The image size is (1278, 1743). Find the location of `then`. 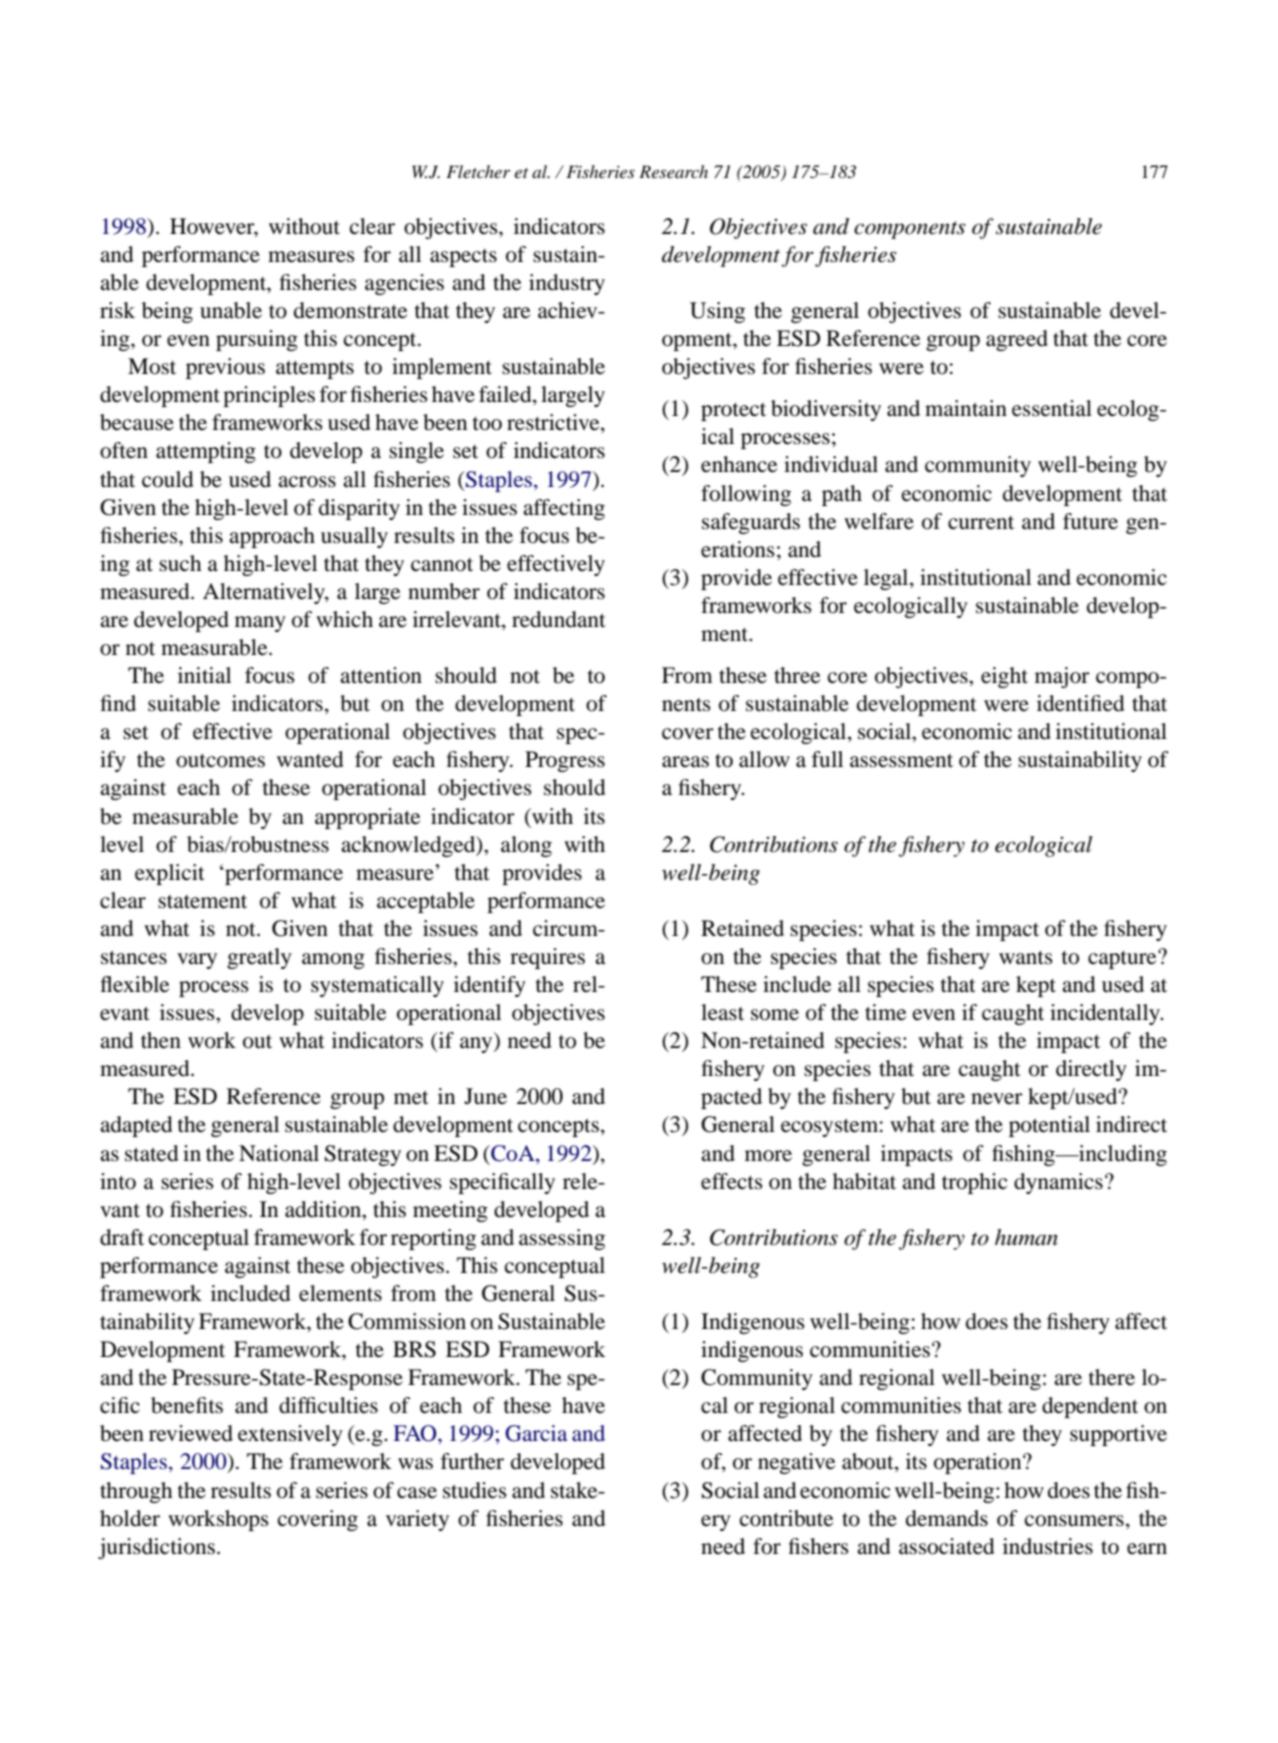

then is located at coordinates (161, 1040).
